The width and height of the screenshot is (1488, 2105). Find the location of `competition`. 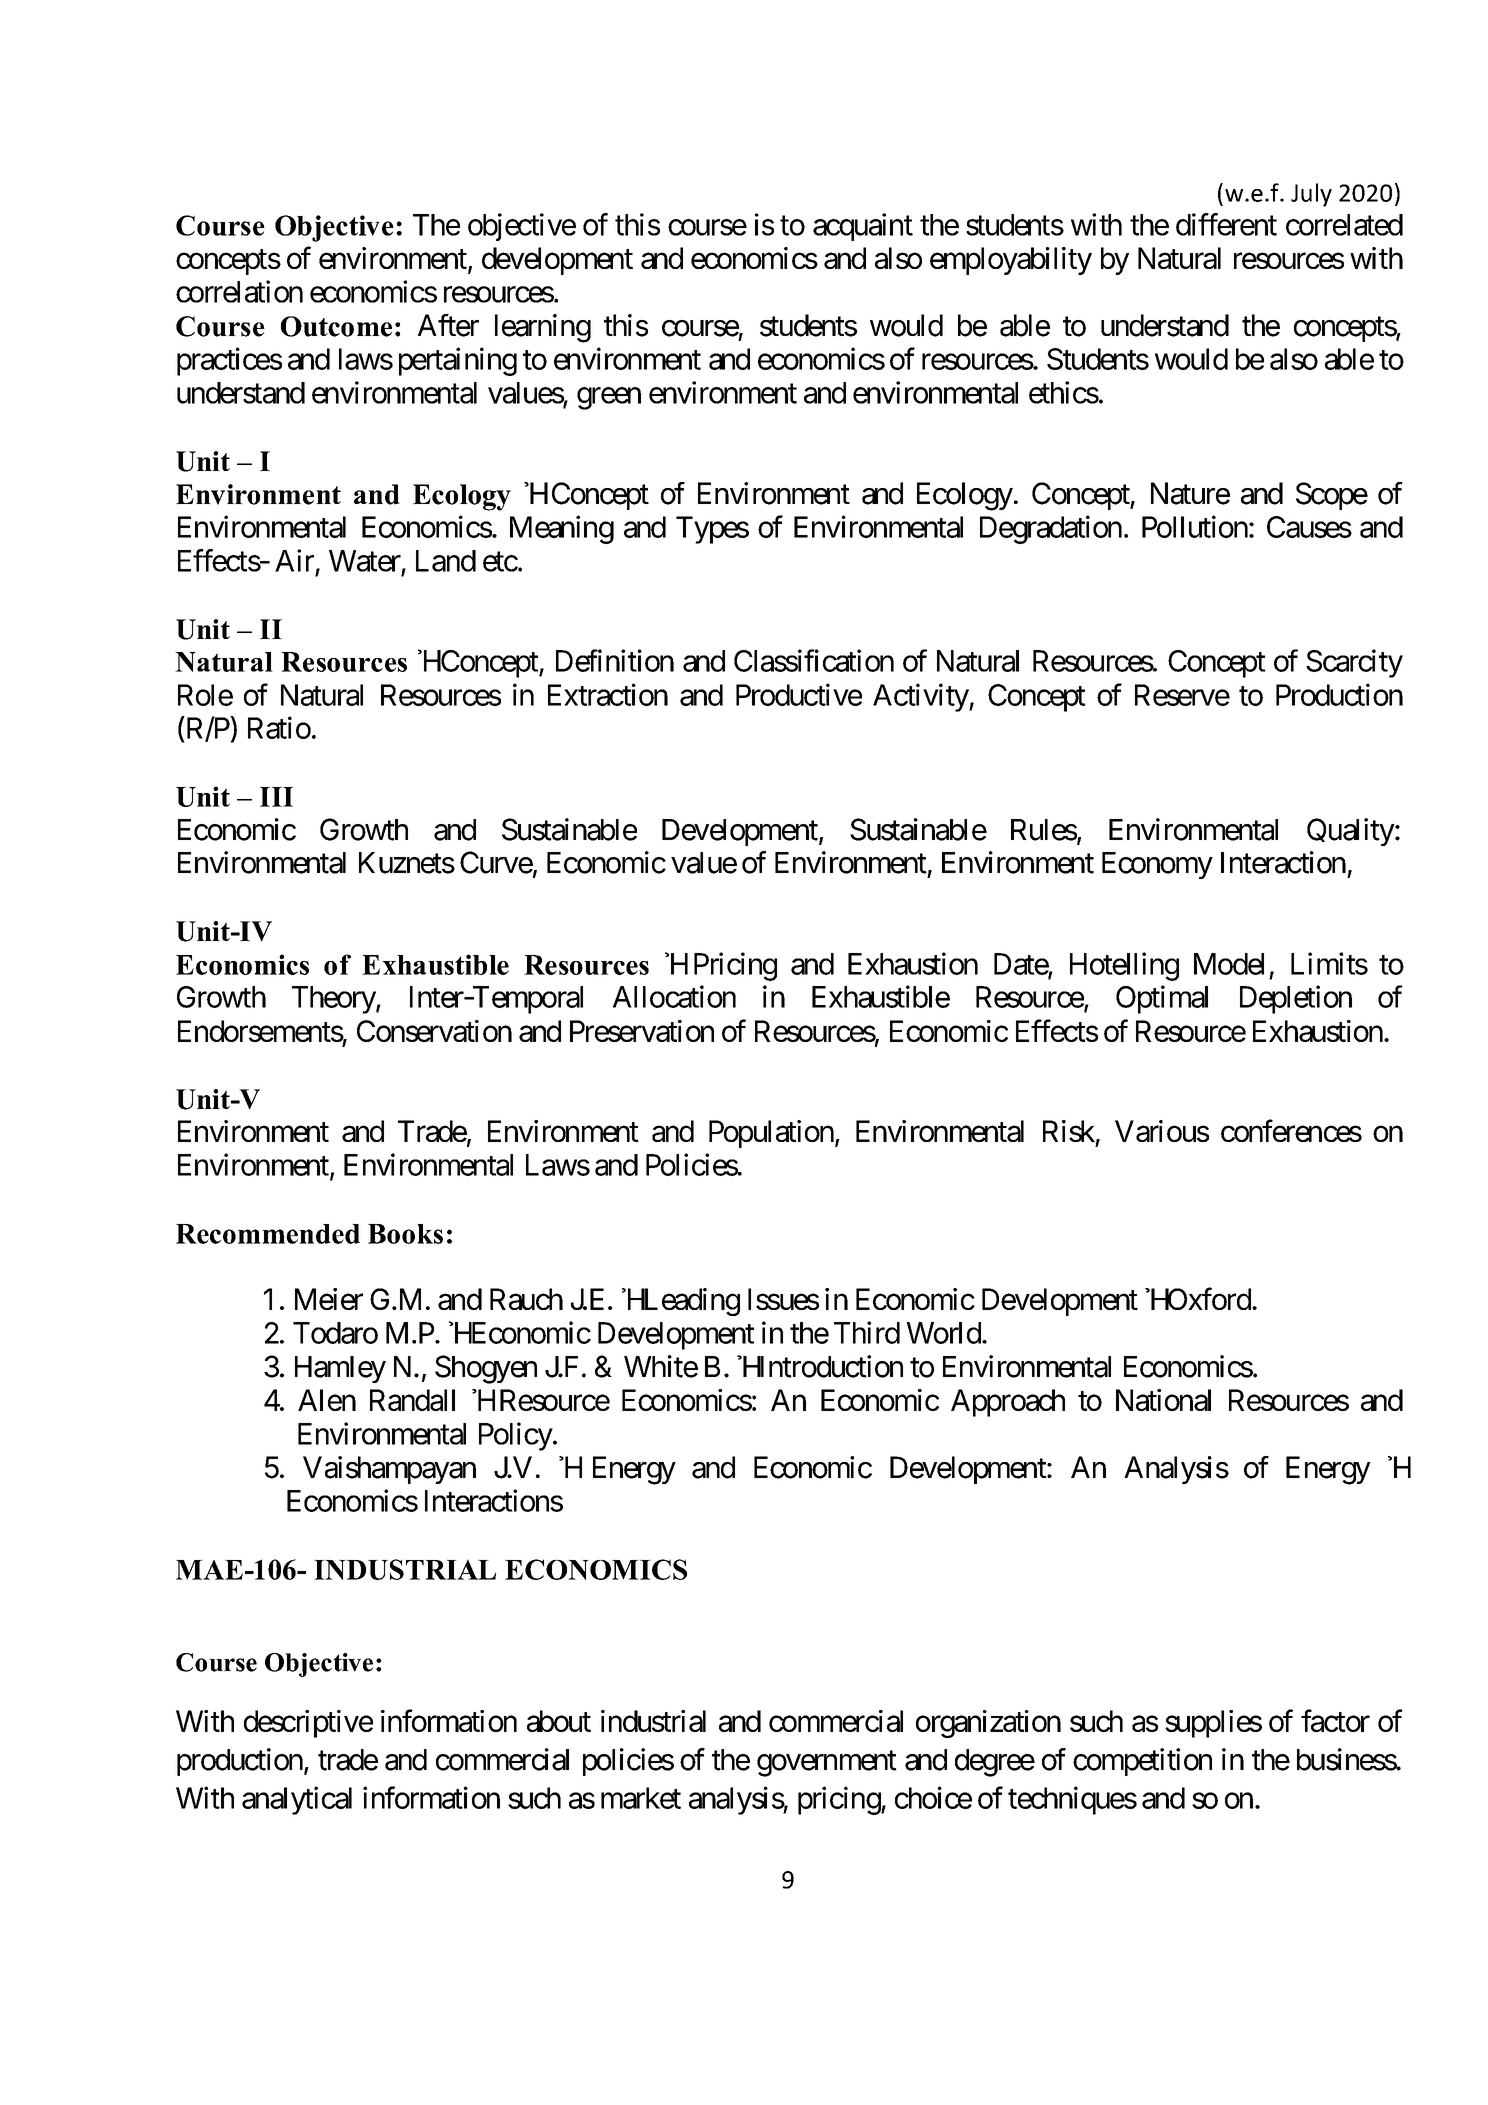

competition is located at coordinates (1142, 1762).
